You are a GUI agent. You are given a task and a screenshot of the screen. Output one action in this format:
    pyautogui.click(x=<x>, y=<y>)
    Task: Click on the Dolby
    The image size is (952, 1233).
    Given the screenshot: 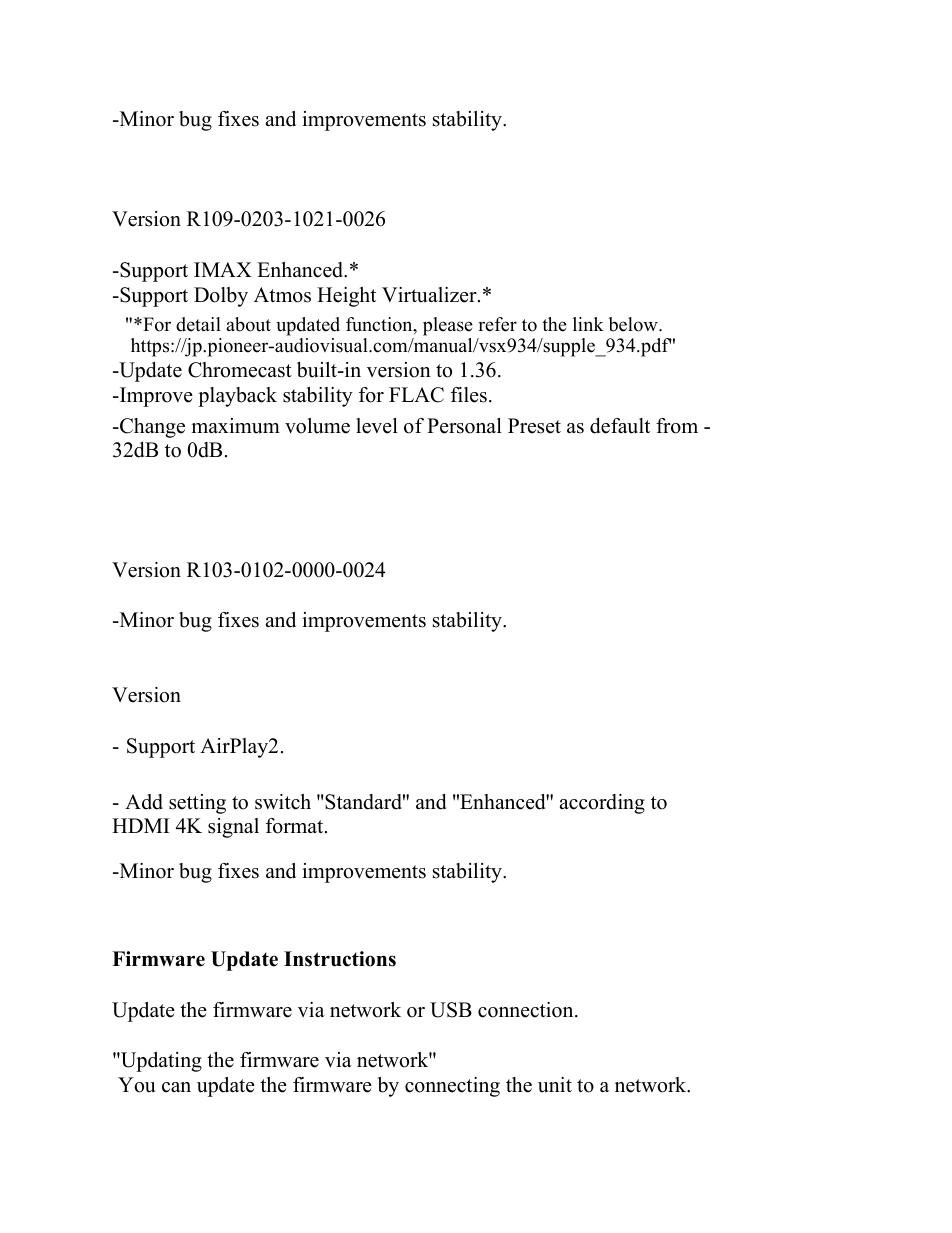 What is the action you would take?
    pyautogui.click(x=221, y=297)
